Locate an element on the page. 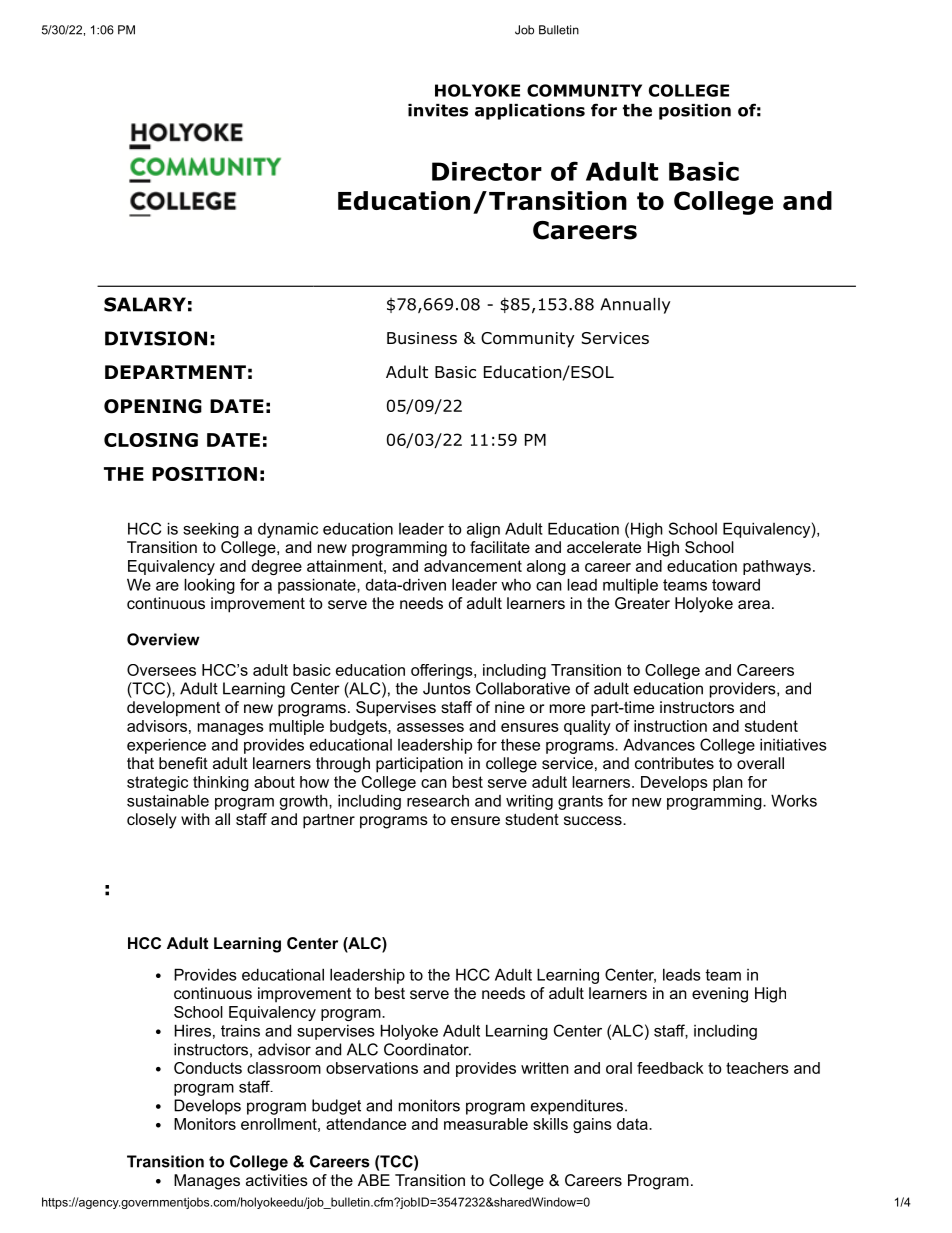 This document has height=1233, width=952. providers is located at coordinates (743, 690).
